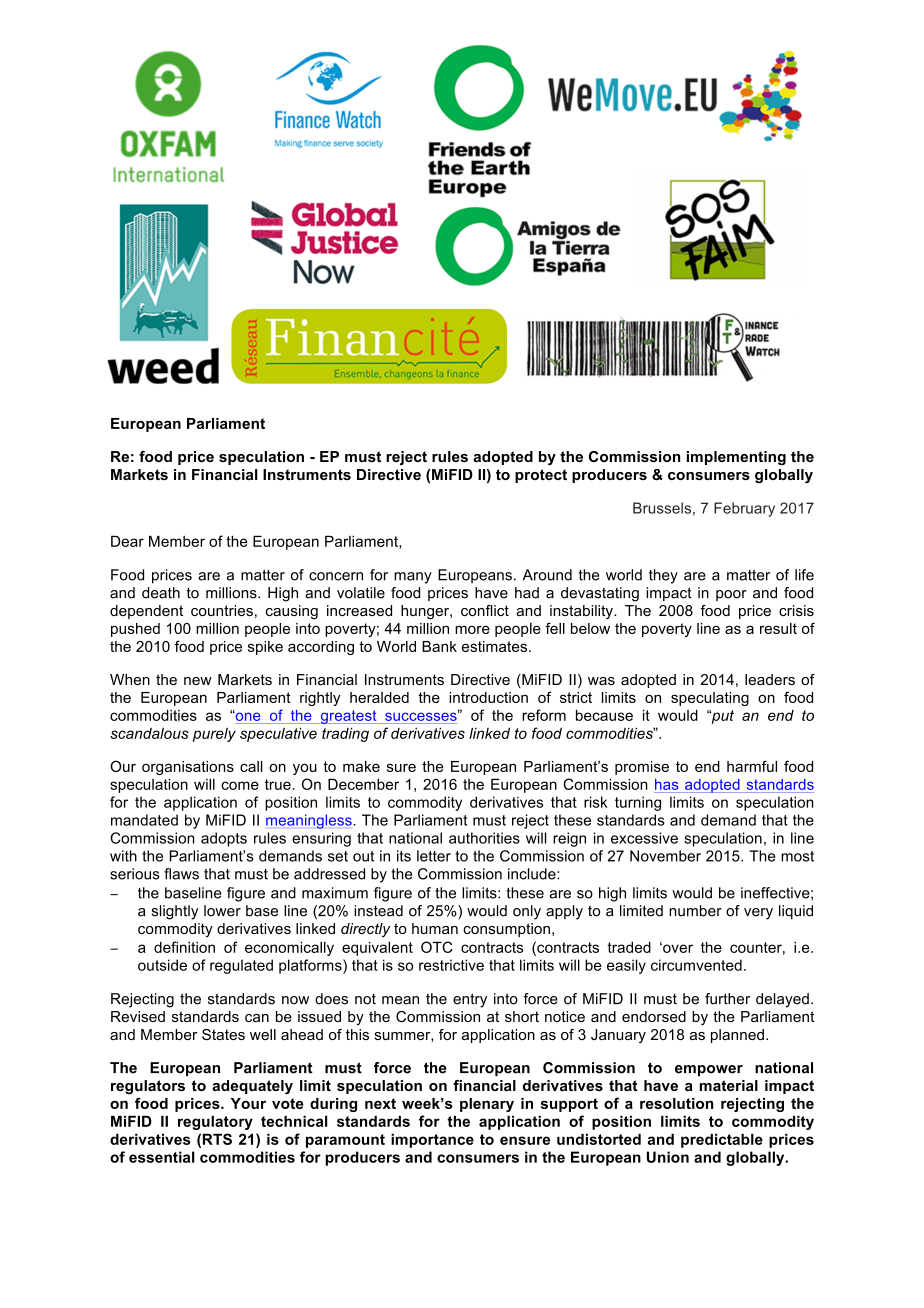 This screenshot has height=1308, width=924. What do you see at coordinates (127, 541) in the screenshot?
I see `Dear` at bounding box center [127, 541].
